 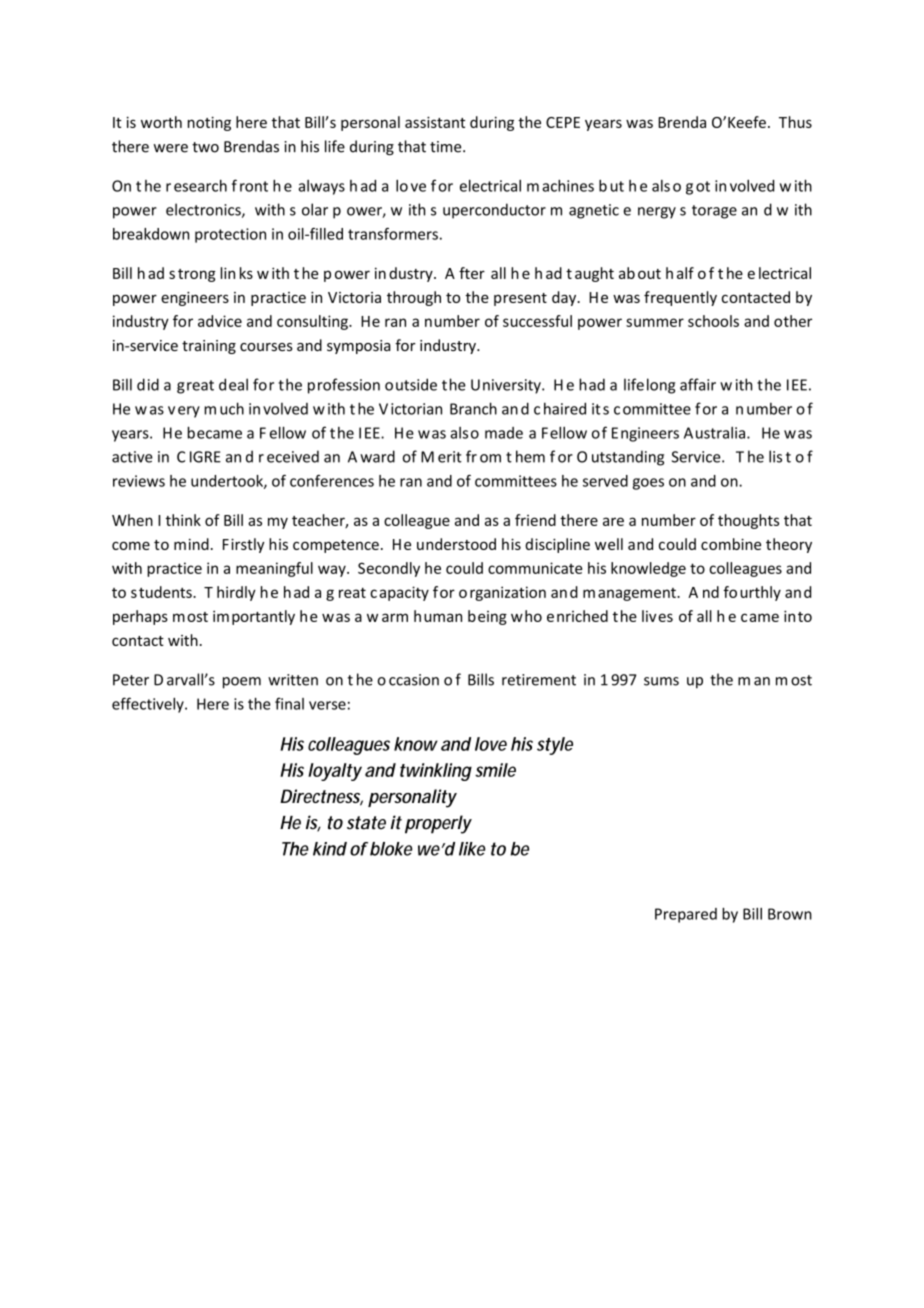 I want to click on Thus, so click(x=795, y=122).
